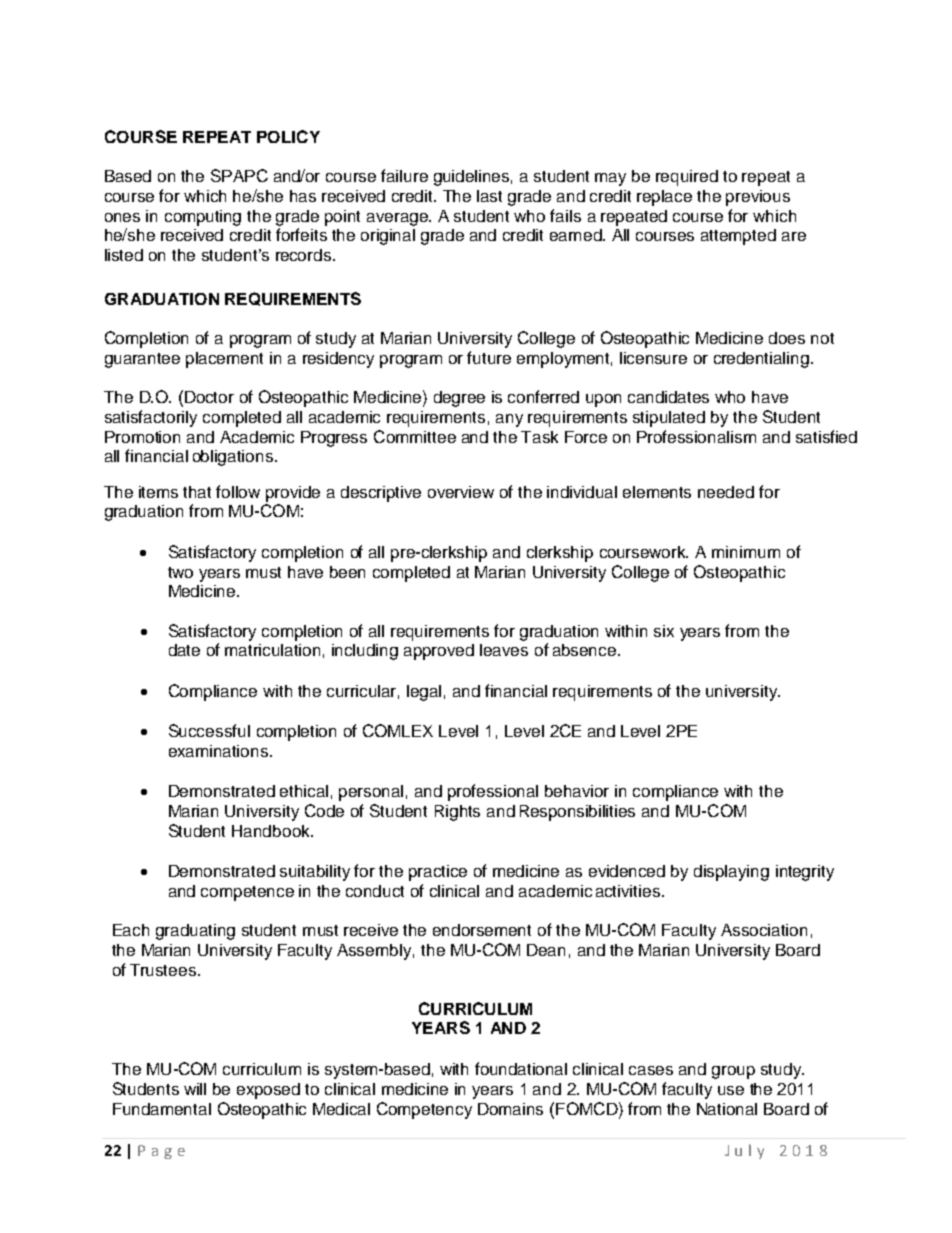 Image resolution: width=952 pixels, height=1233 pixels. Describe the element at coordinates (224, 360) in the image. I see `placement` at that location.
